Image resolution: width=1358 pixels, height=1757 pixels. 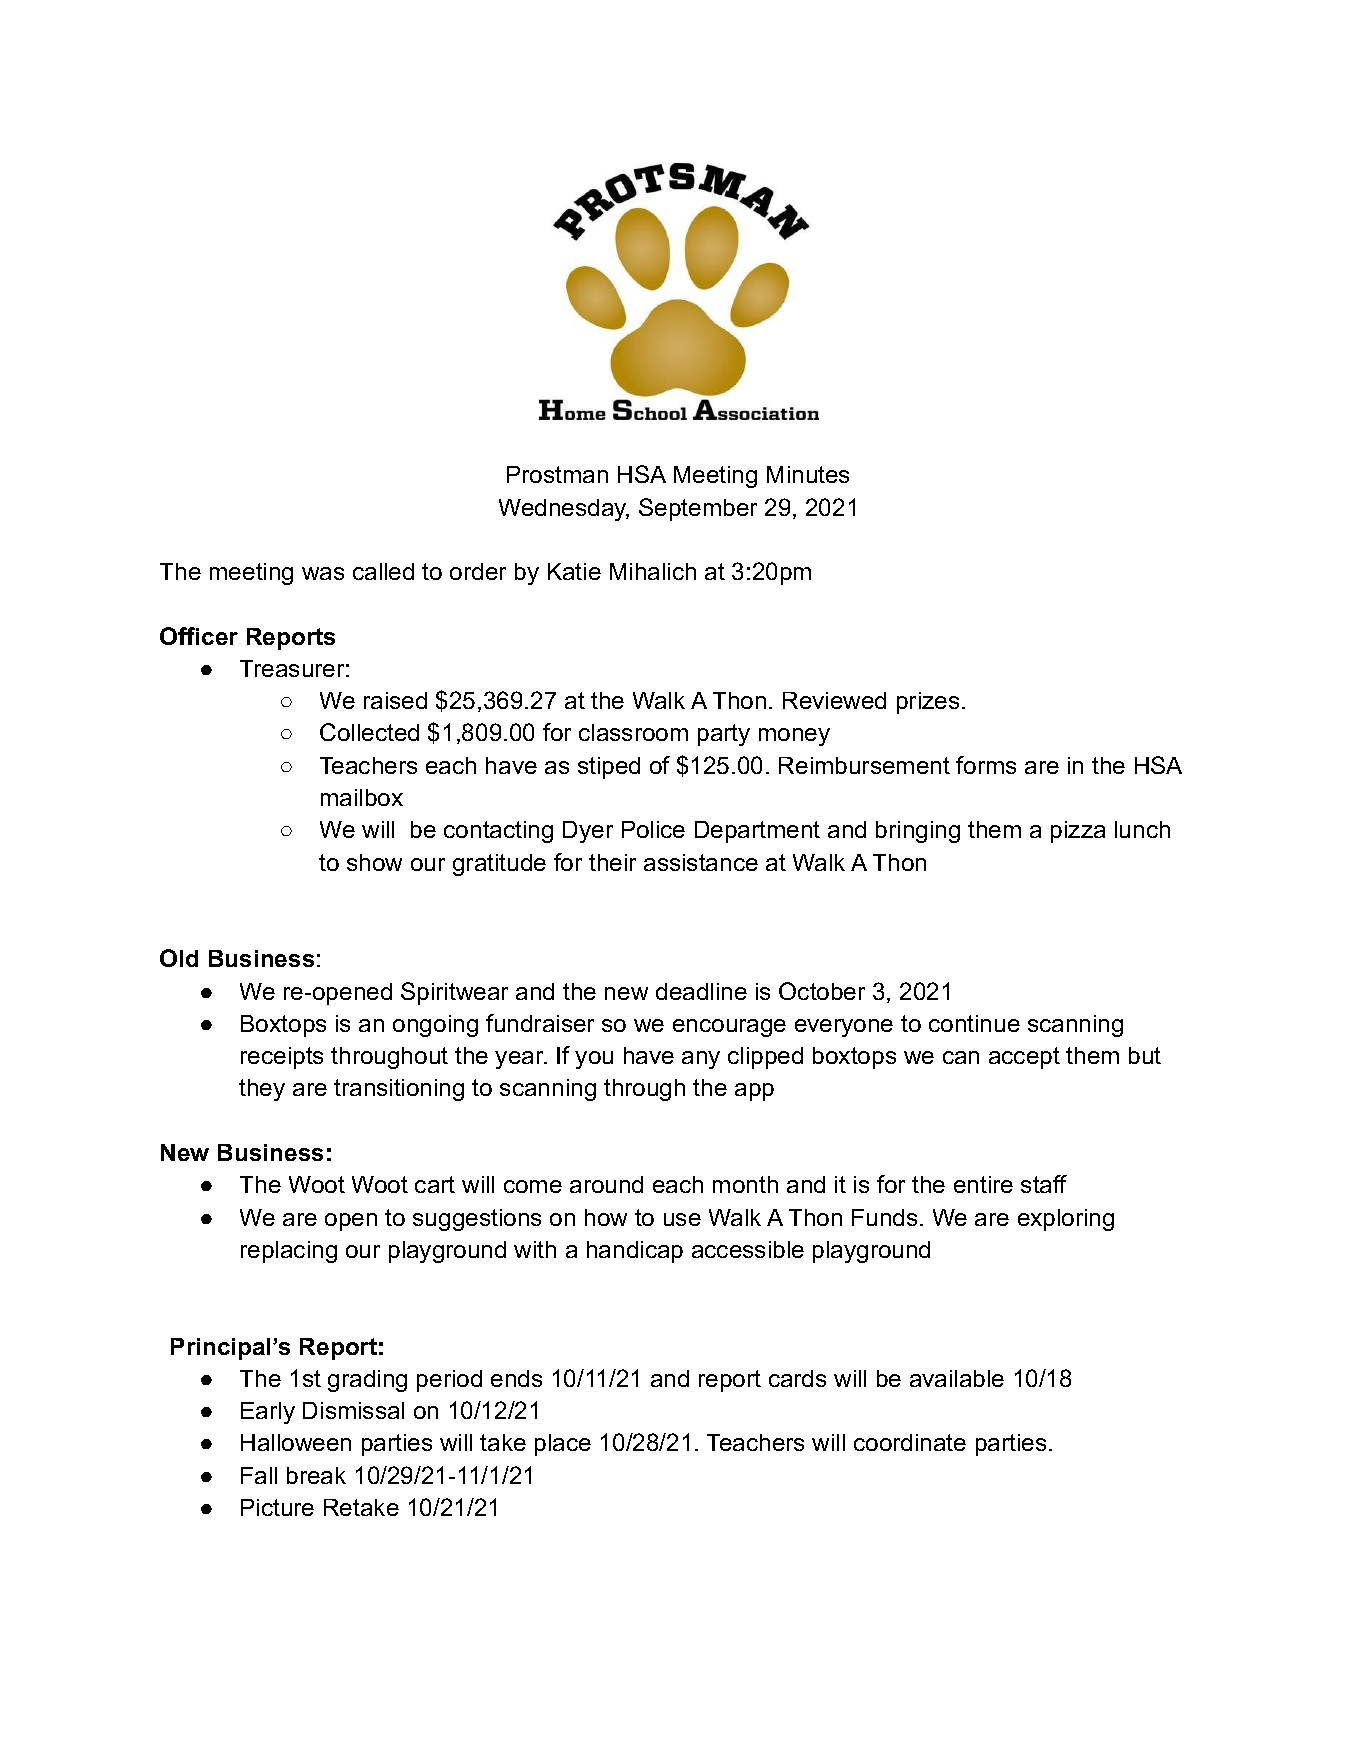 What do you see at coordinates (808, 474) in the page?
I see `Minutes` at bounding box center [808, 474].
